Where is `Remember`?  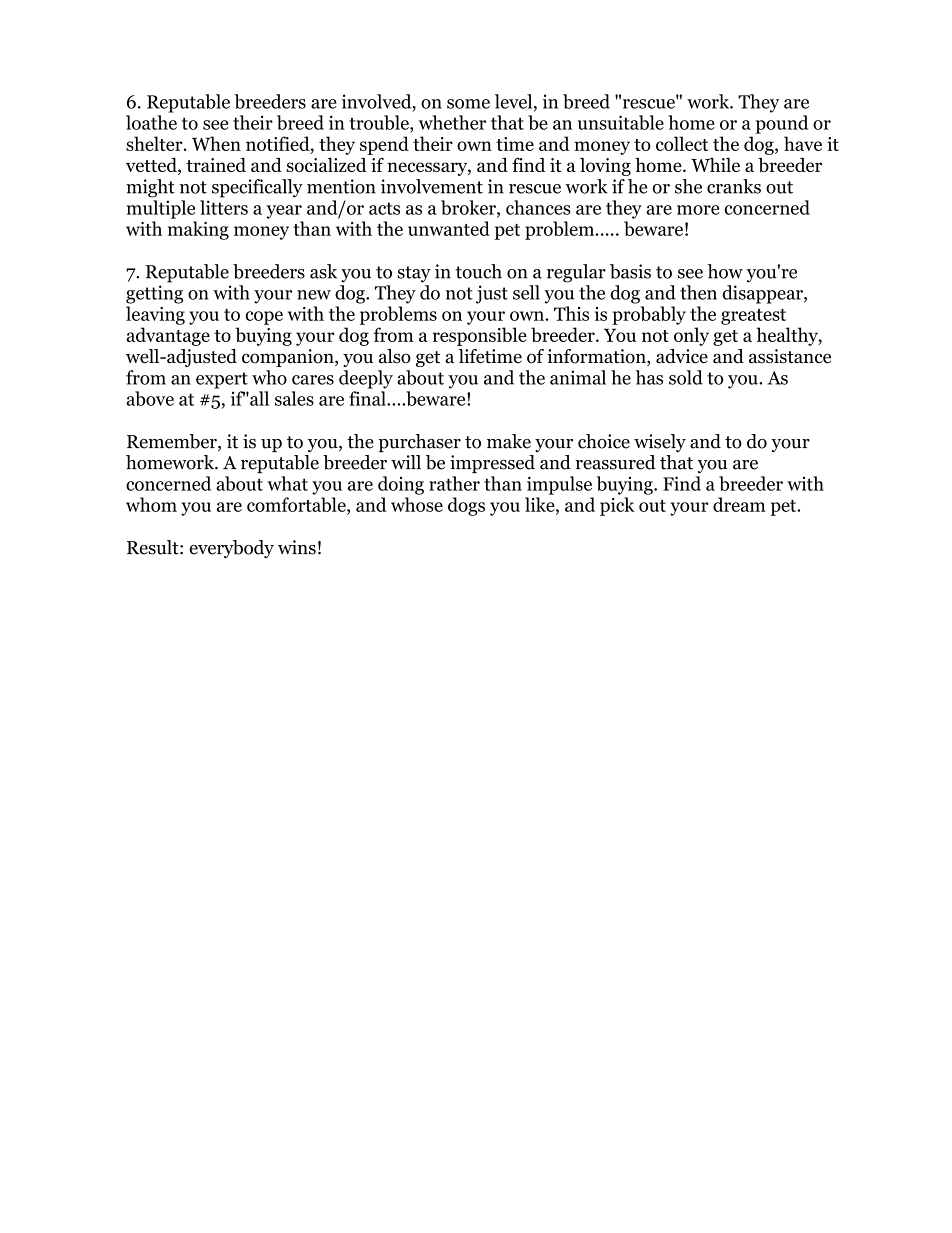
Remember is located at coordinates (173, 442).
